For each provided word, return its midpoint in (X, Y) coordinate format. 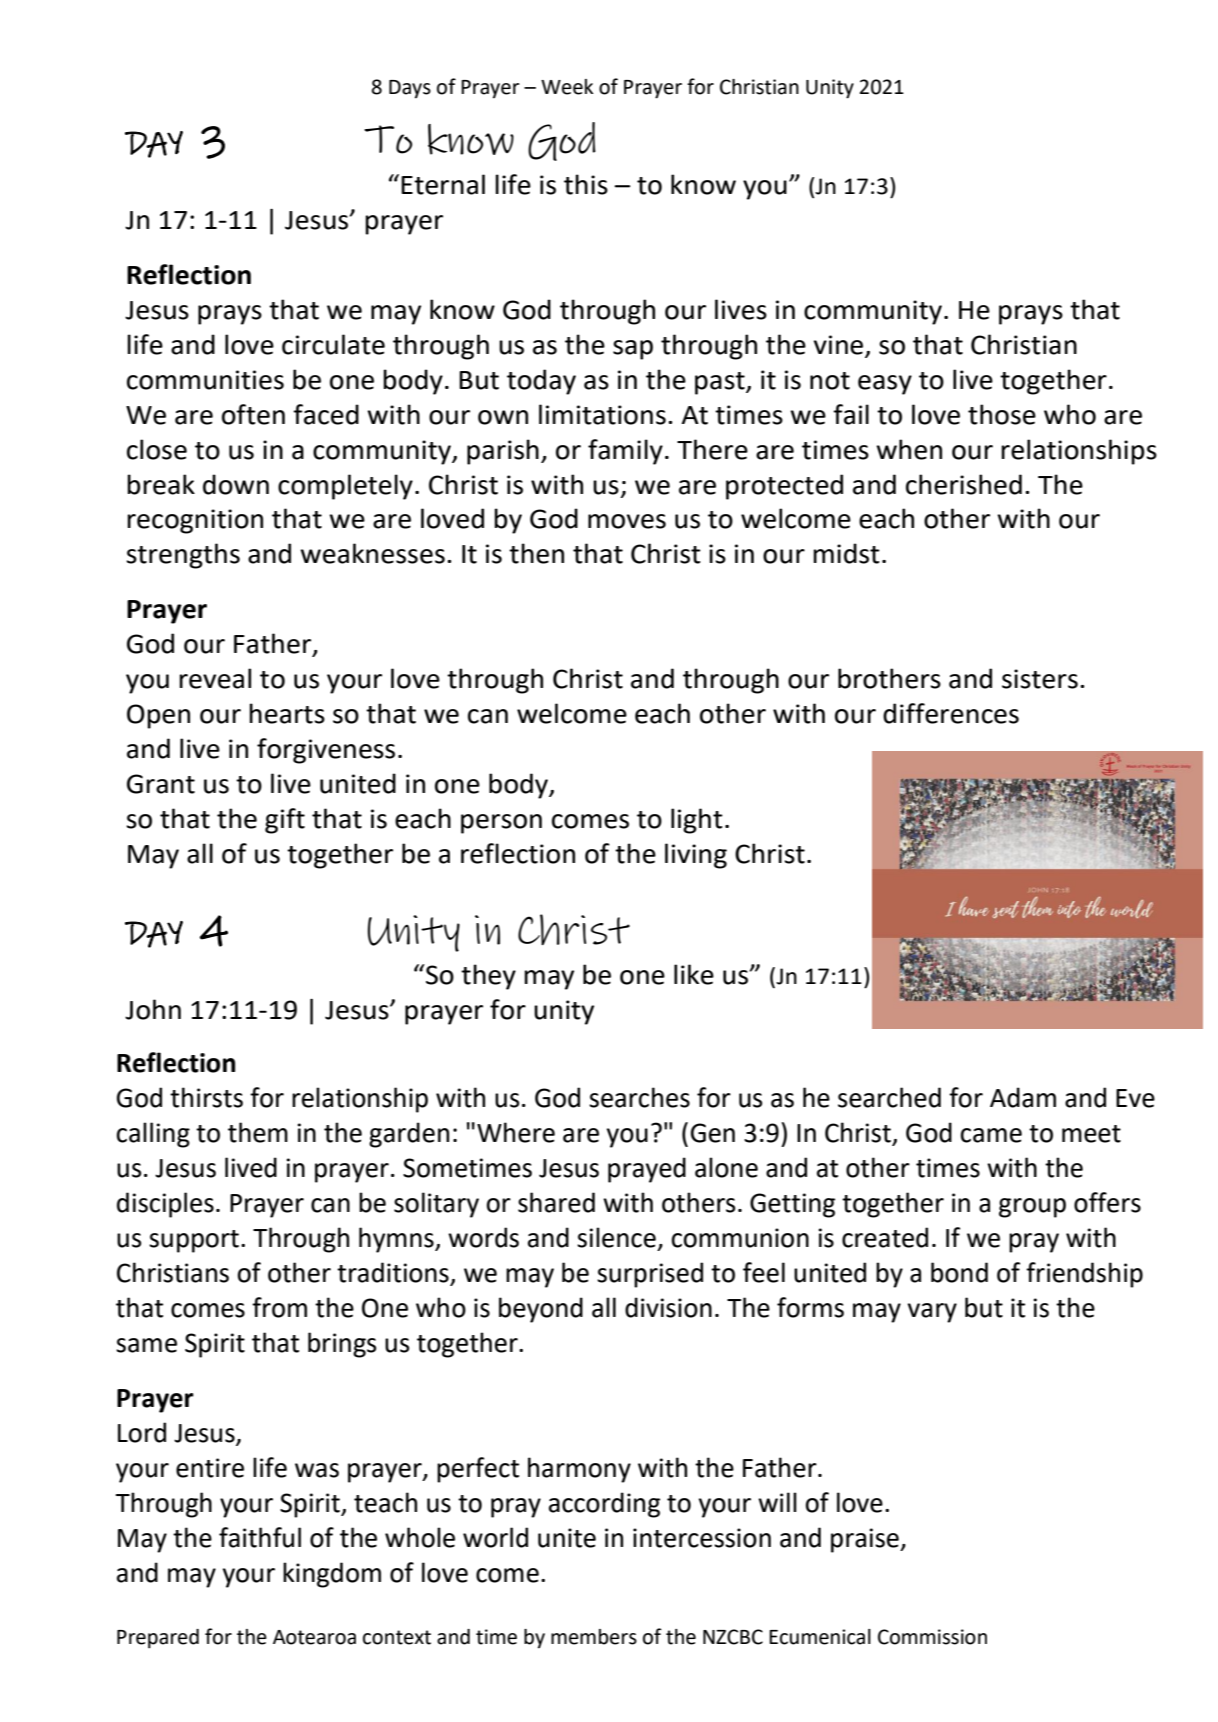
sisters (1040, 679)
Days (410, 89)
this (586, 184)
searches (639, 1097)
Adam (1023, 1097)
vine (838, 345)
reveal (215, 678)
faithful (260, 1537)
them (258, 1132)
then (536, 553)
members (594, 1637)
